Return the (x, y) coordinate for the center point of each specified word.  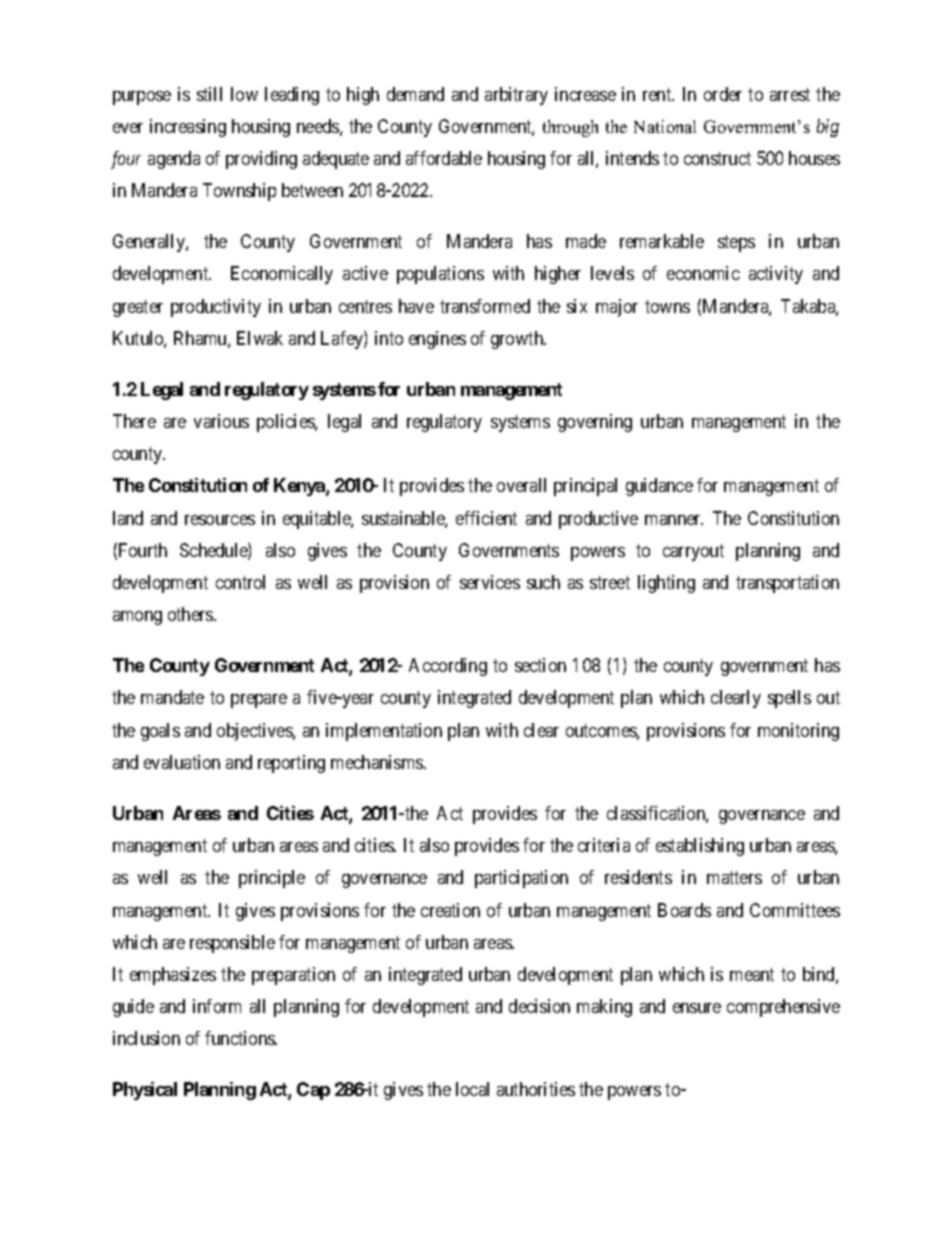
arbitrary (516, 96)
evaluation (182, 762)
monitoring (798, 732)
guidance (659, 487)
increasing (188, 128)
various (221, 421)
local (472, 1089)
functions (240, 1038)
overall (521, 485)
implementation (384, 732)
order (723, 94)
